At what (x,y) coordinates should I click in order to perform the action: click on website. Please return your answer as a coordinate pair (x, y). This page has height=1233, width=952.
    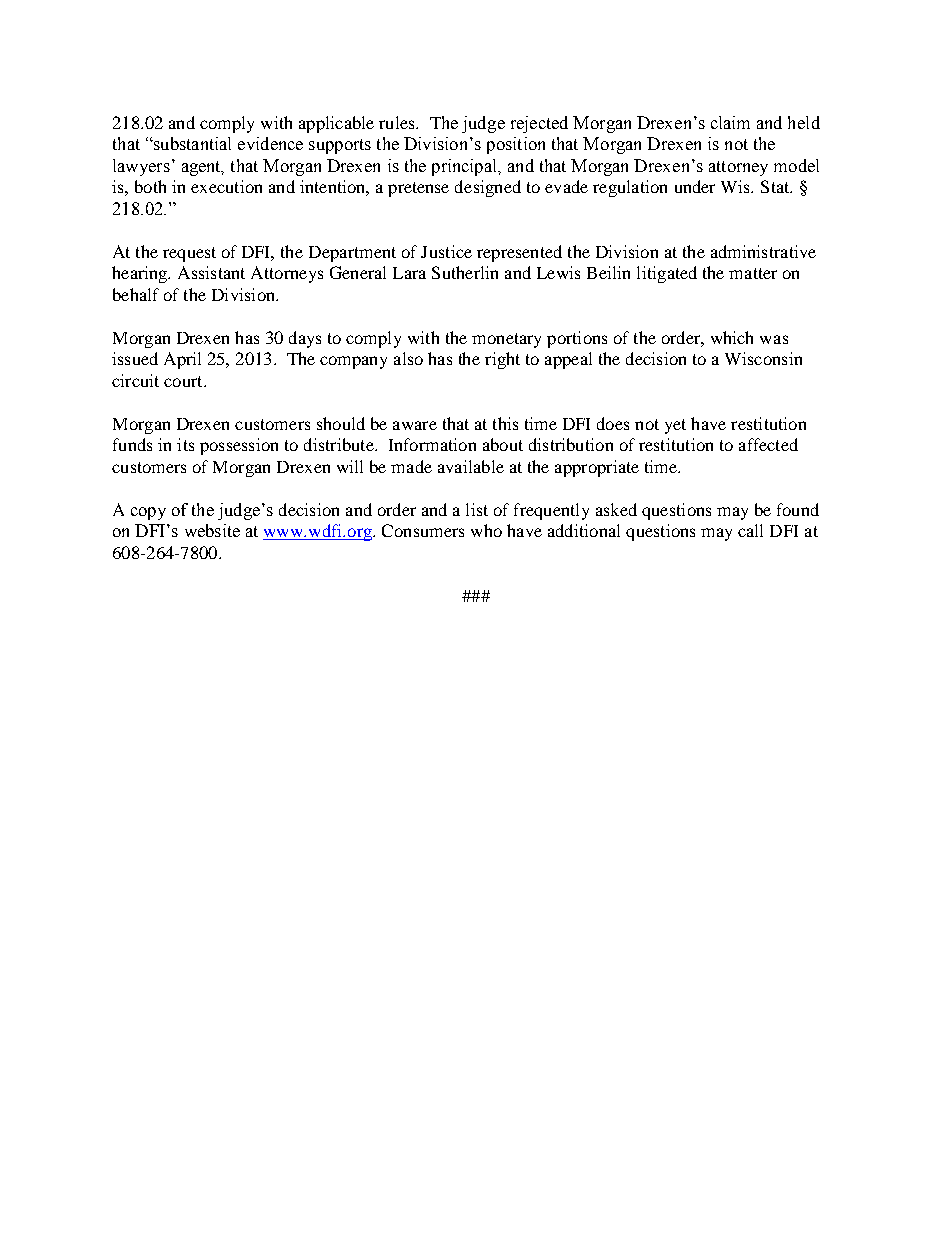
    Looking at the image, I should click on (212, 530).
